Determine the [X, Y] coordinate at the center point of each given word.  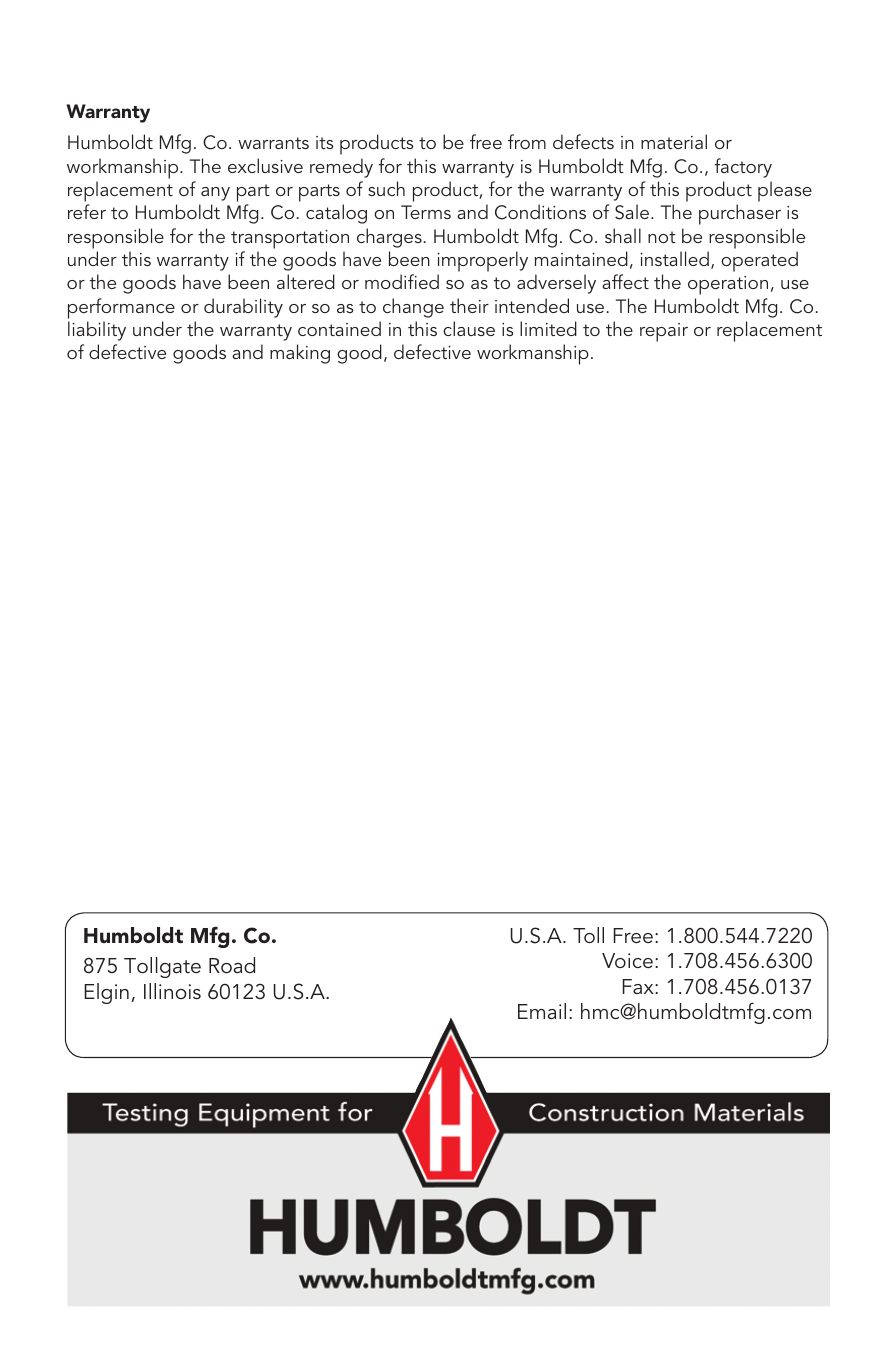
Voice [627, 960]
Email [542, 1011]
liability [97, 331]
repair [664, 332]
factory [743, 168]
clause [469, 328]
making [300, 354]
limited [548, 328]
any [215, 194]
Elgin [106, 993]
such [386, 188]
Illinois [172, 991]
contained [339, 328]
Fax [639, 986]
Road [232, 965]
